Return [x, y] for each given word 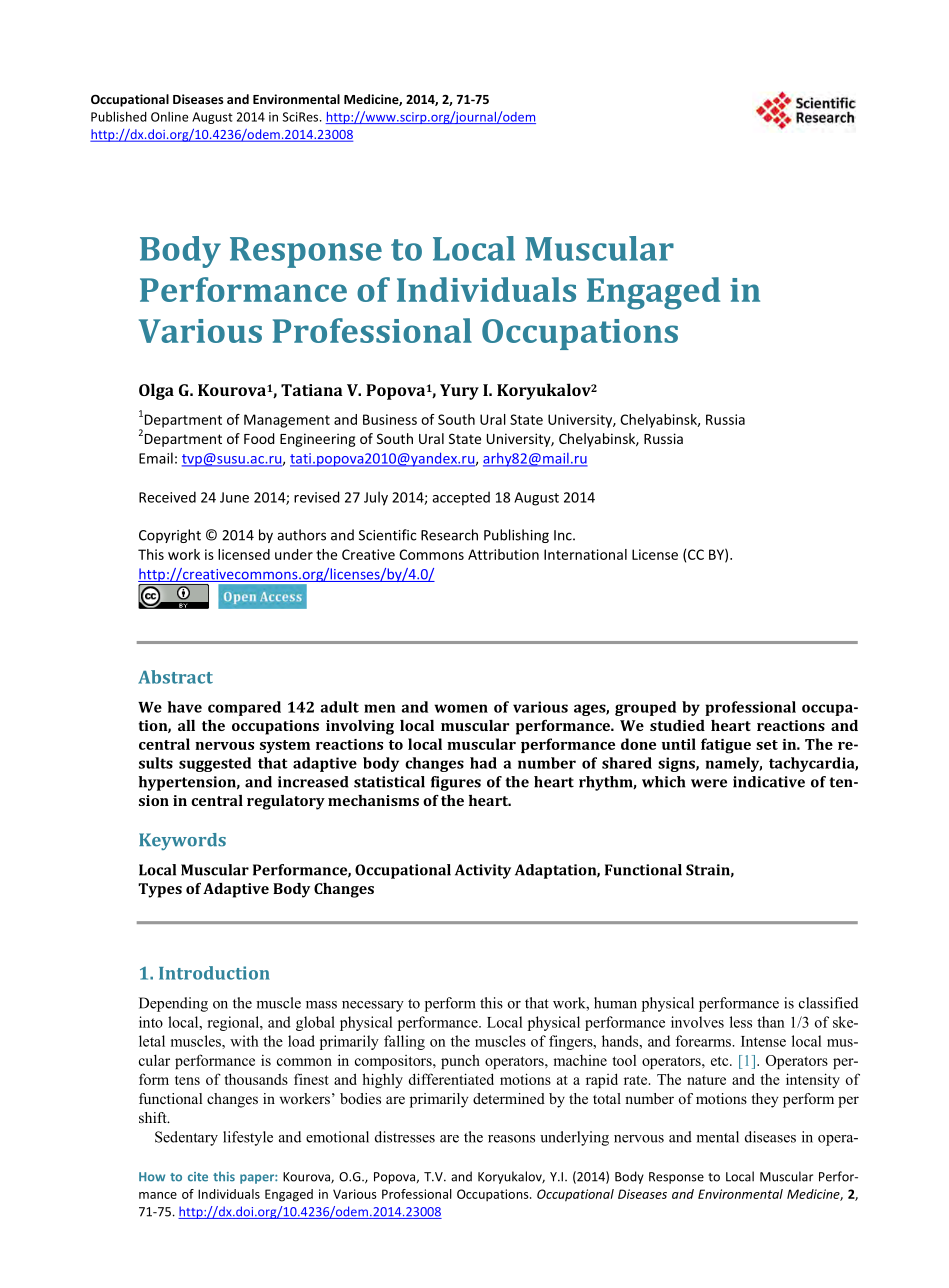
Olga [156, 391]
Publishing [516, 536]
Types [160, 890]
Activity [483, 871]
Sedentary [186, 1138]
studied [677, 725]
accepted [461, 498]
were [709, 783]
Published [119, 116]
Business [390, 419]
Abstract [175, 677]
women [461, 708]
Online [169, 117]
